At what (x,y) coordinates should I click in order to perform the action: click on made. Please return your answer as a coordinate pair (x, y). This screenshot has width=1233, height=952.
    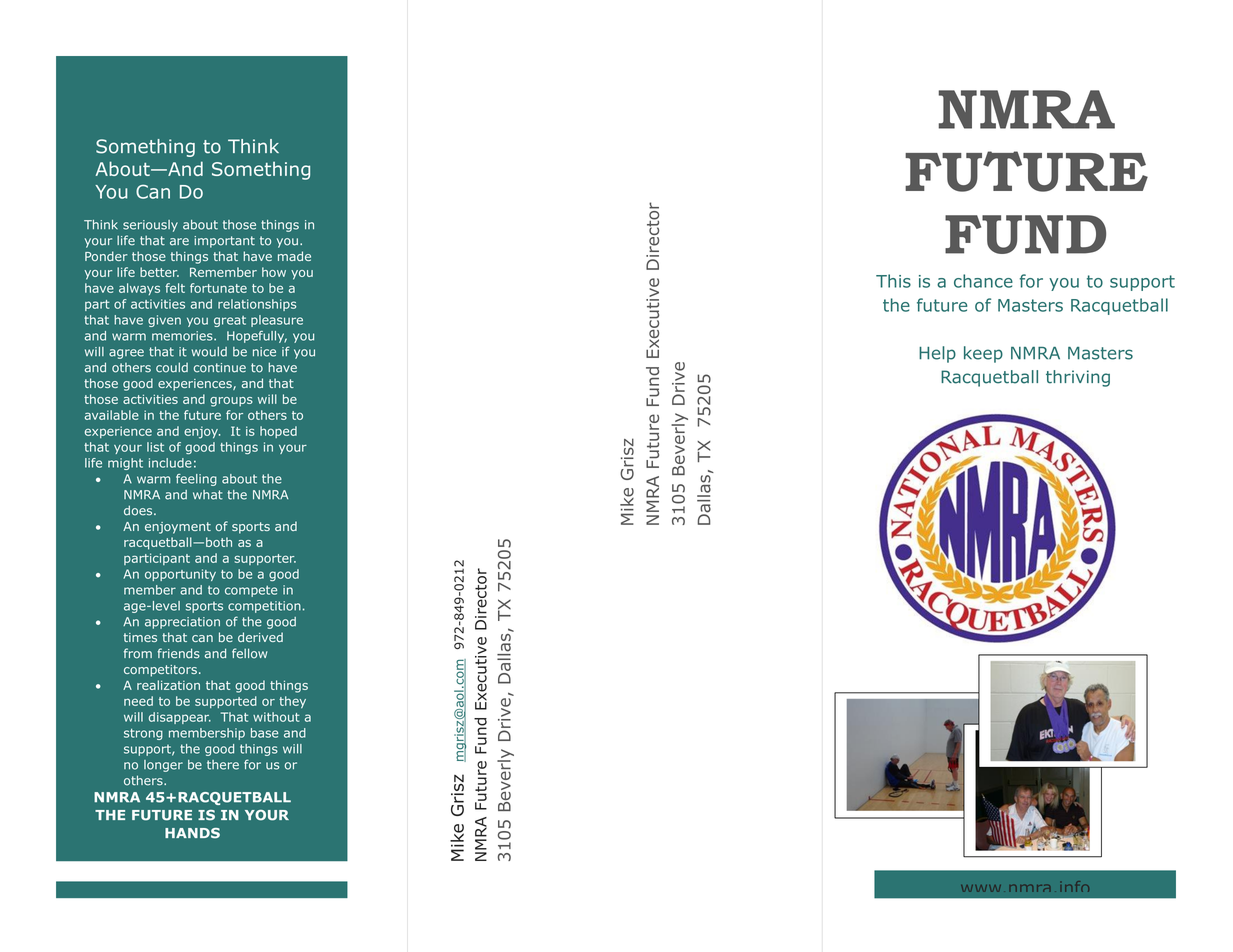
    Looking at the image, I should click on (294, 256).
